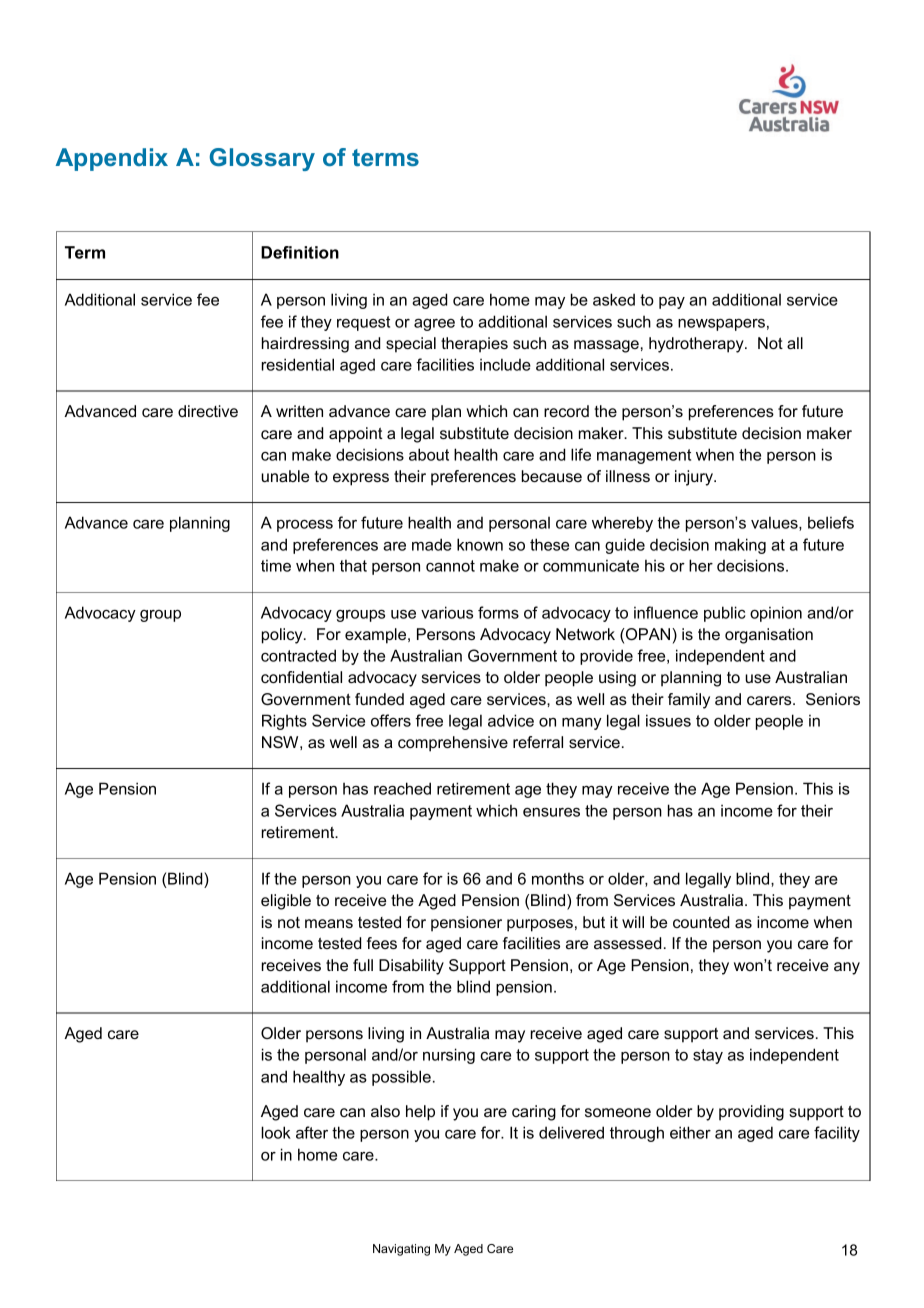 The width and height of the screenshot is (924, 1308). Describe the element at coordinates (434, 325) in the screenshot. I see `agree` at that location.
